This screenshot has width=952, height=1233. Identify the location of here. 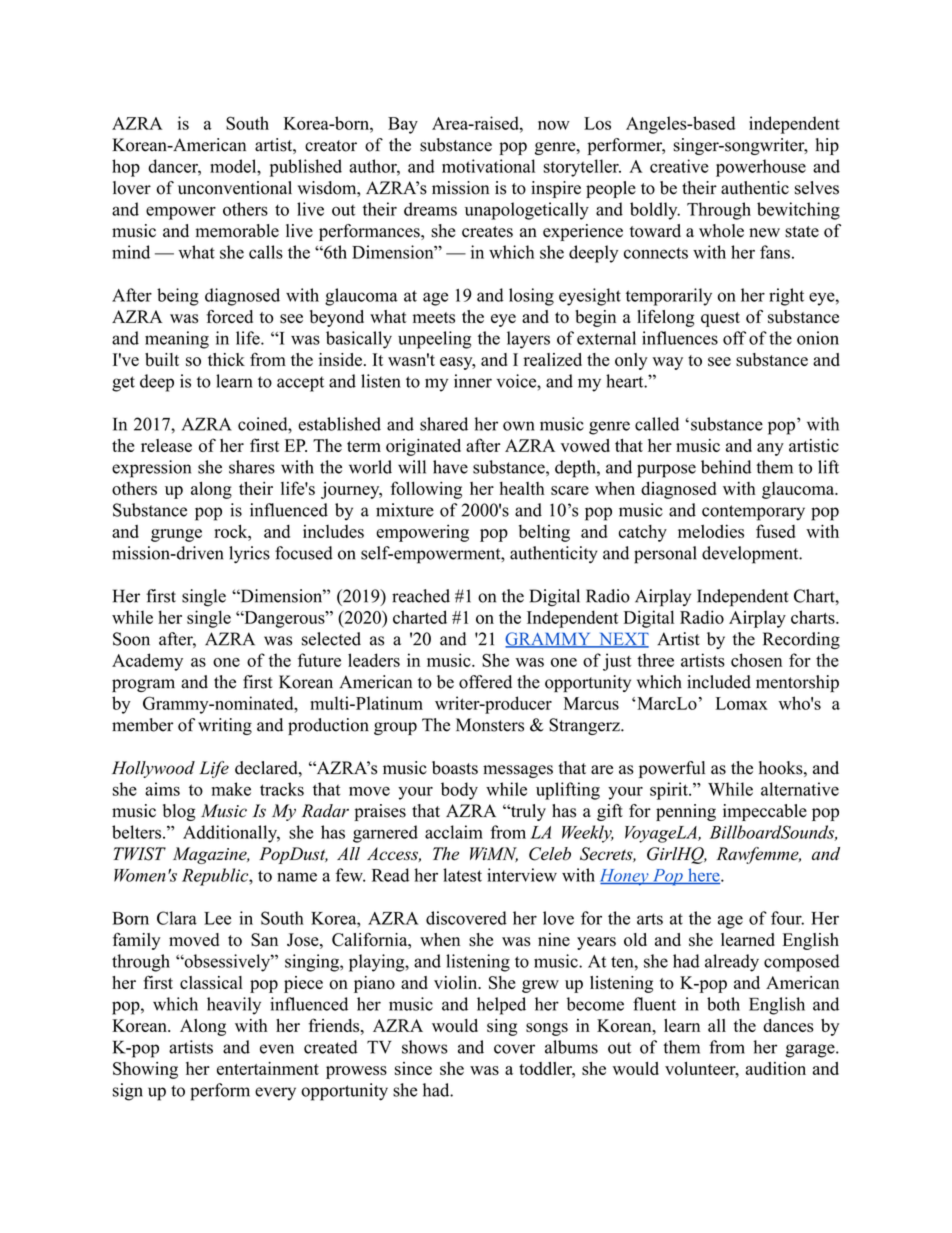
(704, 876).
